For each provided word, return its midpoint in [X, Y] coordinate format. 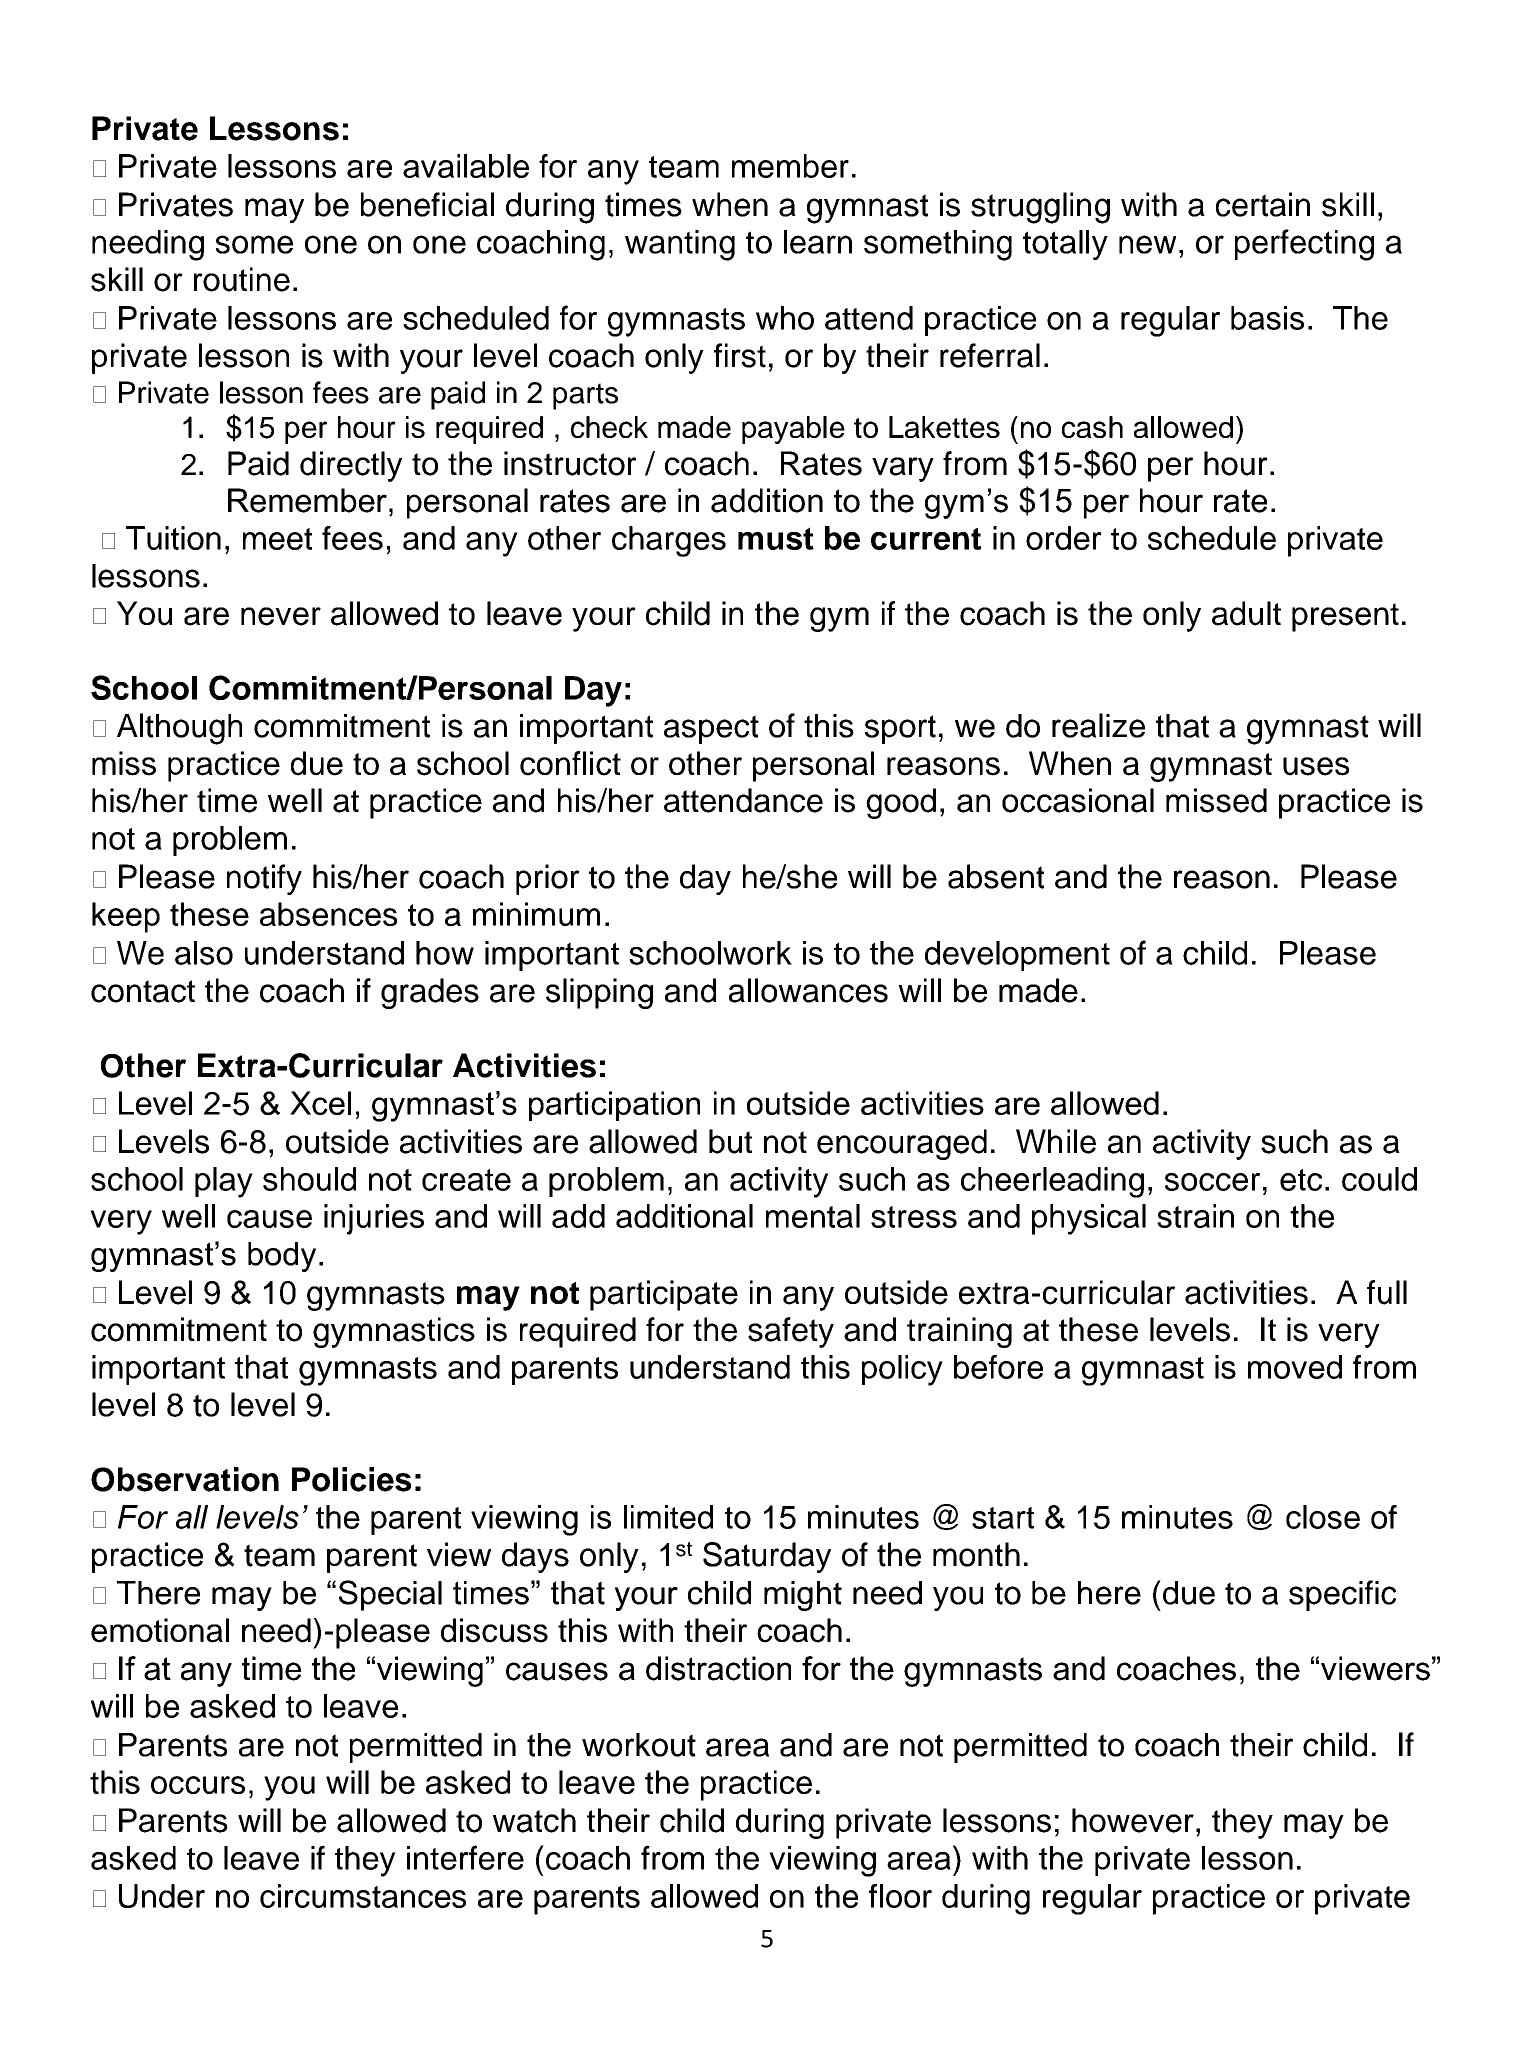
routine [242, 279]
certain [1263, 204]
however [1133, 1820]
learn [818, 242]
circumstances [363, 1896]
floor [900, 1896]
